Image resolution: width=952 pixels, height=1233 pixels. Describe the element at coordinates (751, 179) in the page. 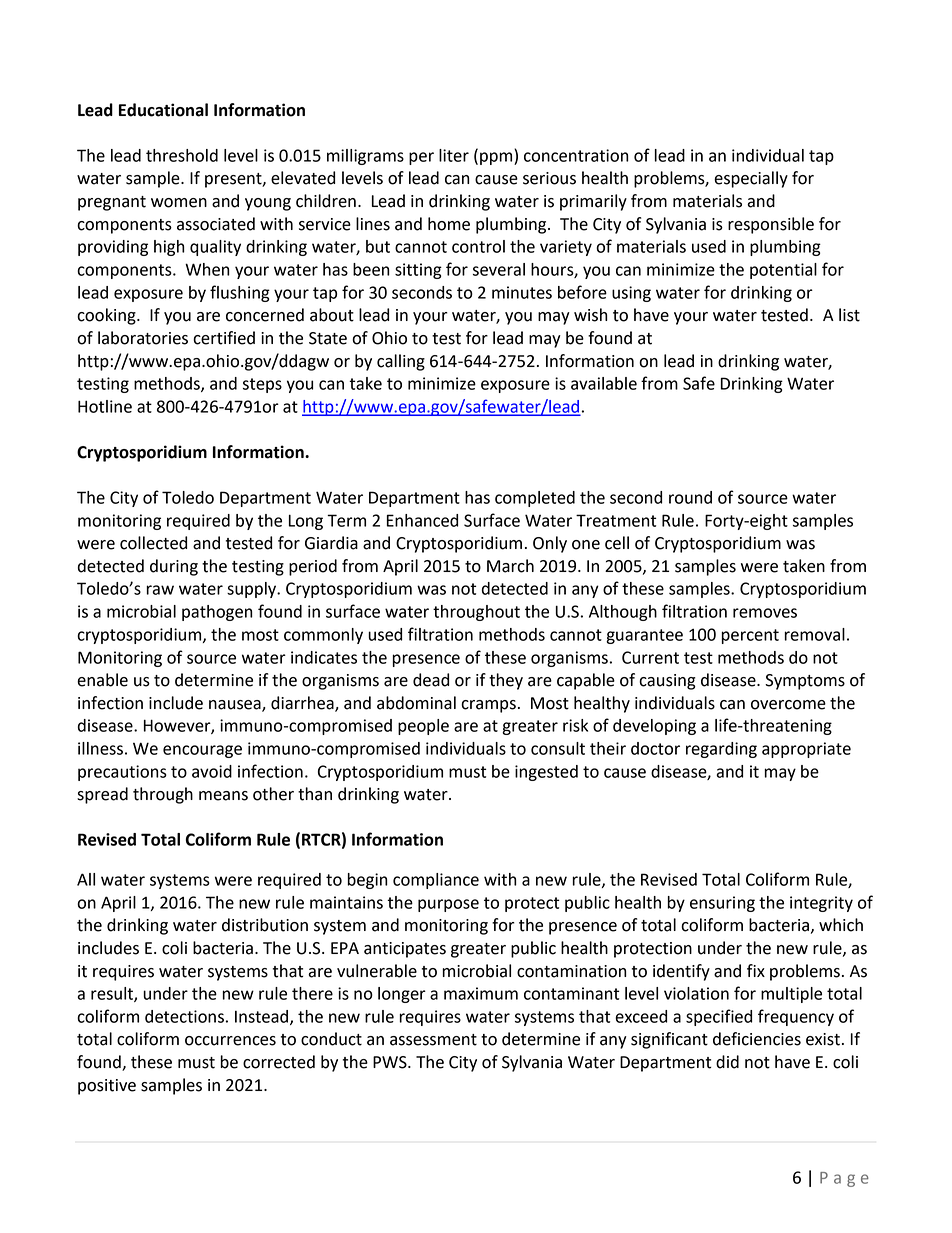

I see `especially` at that location.
